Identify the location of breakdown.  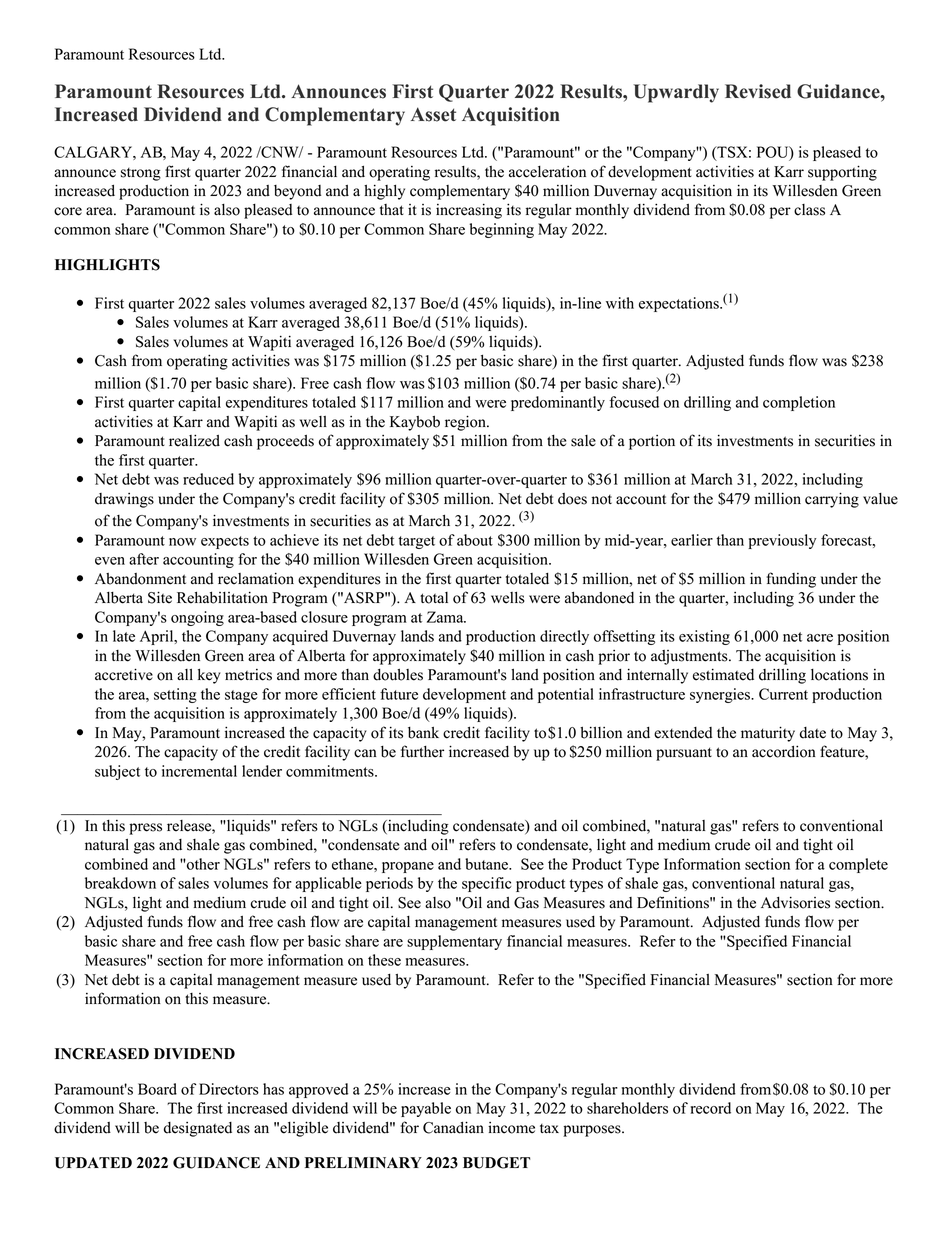
(120, 883).
